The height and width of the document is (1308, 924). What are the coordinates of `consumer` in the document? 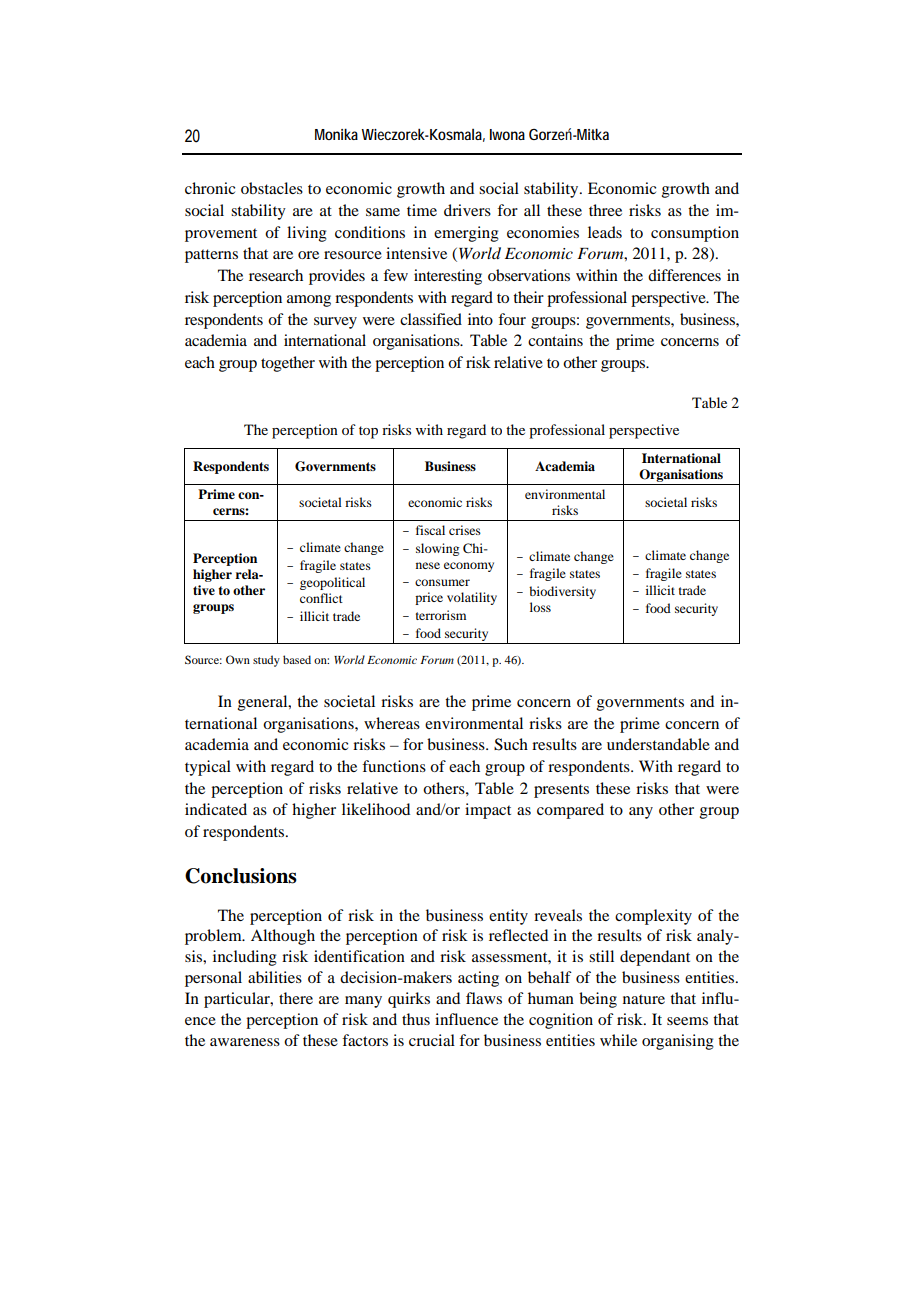 It's located at (442, 582).
